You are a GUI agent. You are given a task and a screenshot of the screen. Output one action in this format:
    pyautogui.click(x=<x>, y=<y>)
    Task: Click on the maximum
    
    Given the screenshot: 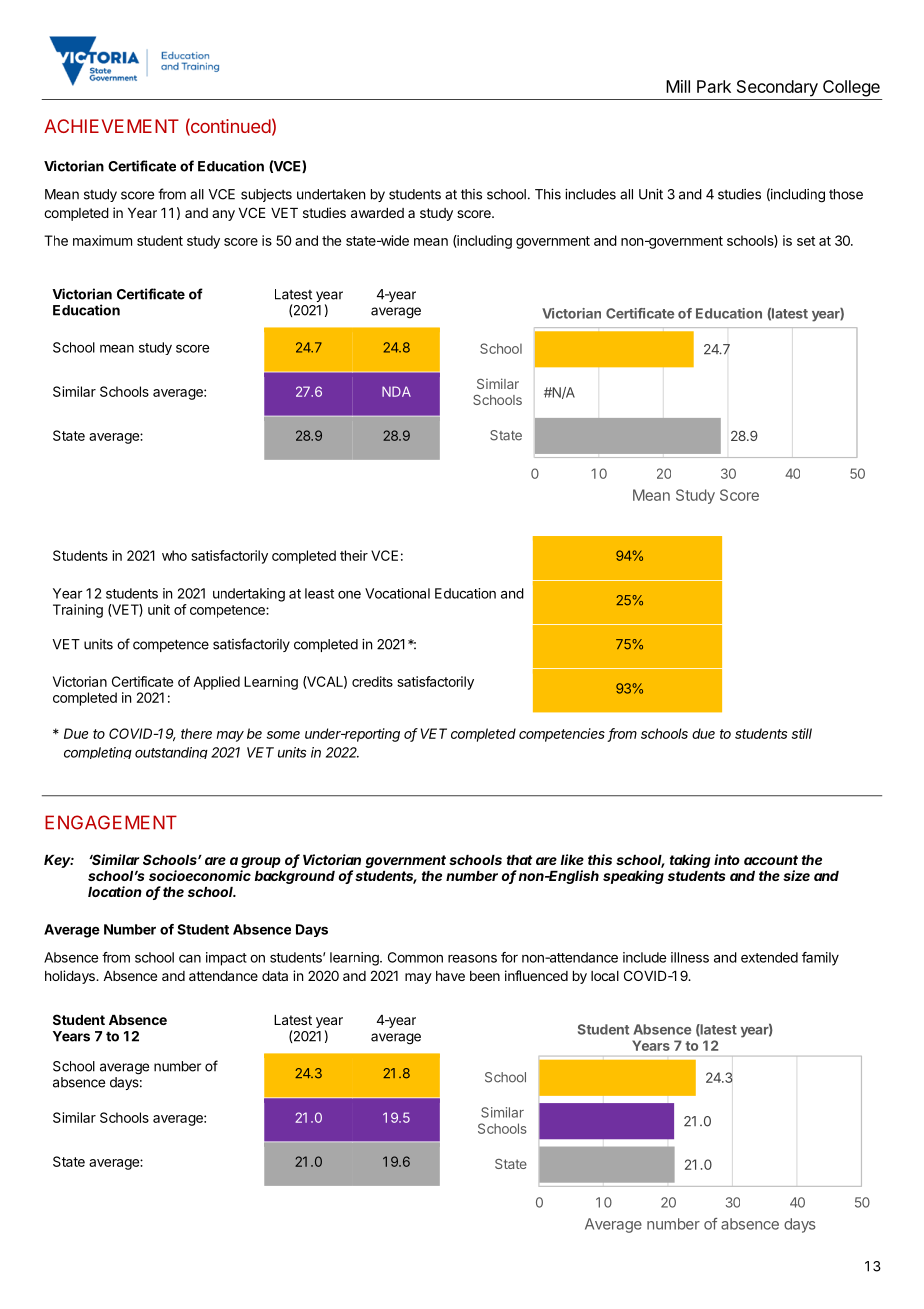 What is the action you would take?
    pyautogui.click(x=102, y=240)
